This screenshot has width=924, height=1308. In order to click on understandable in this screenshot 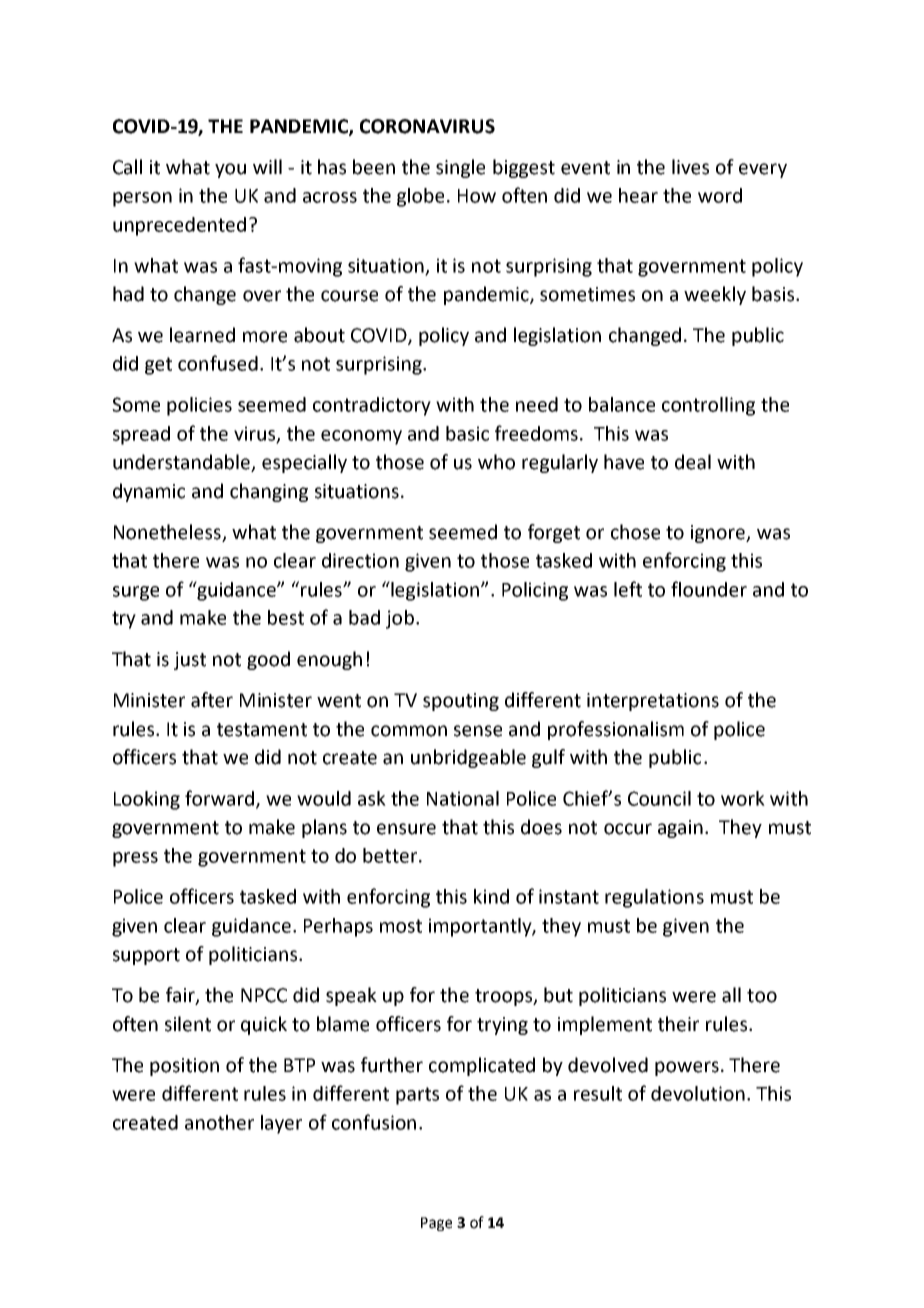, I will do `click(182, 463)`.
